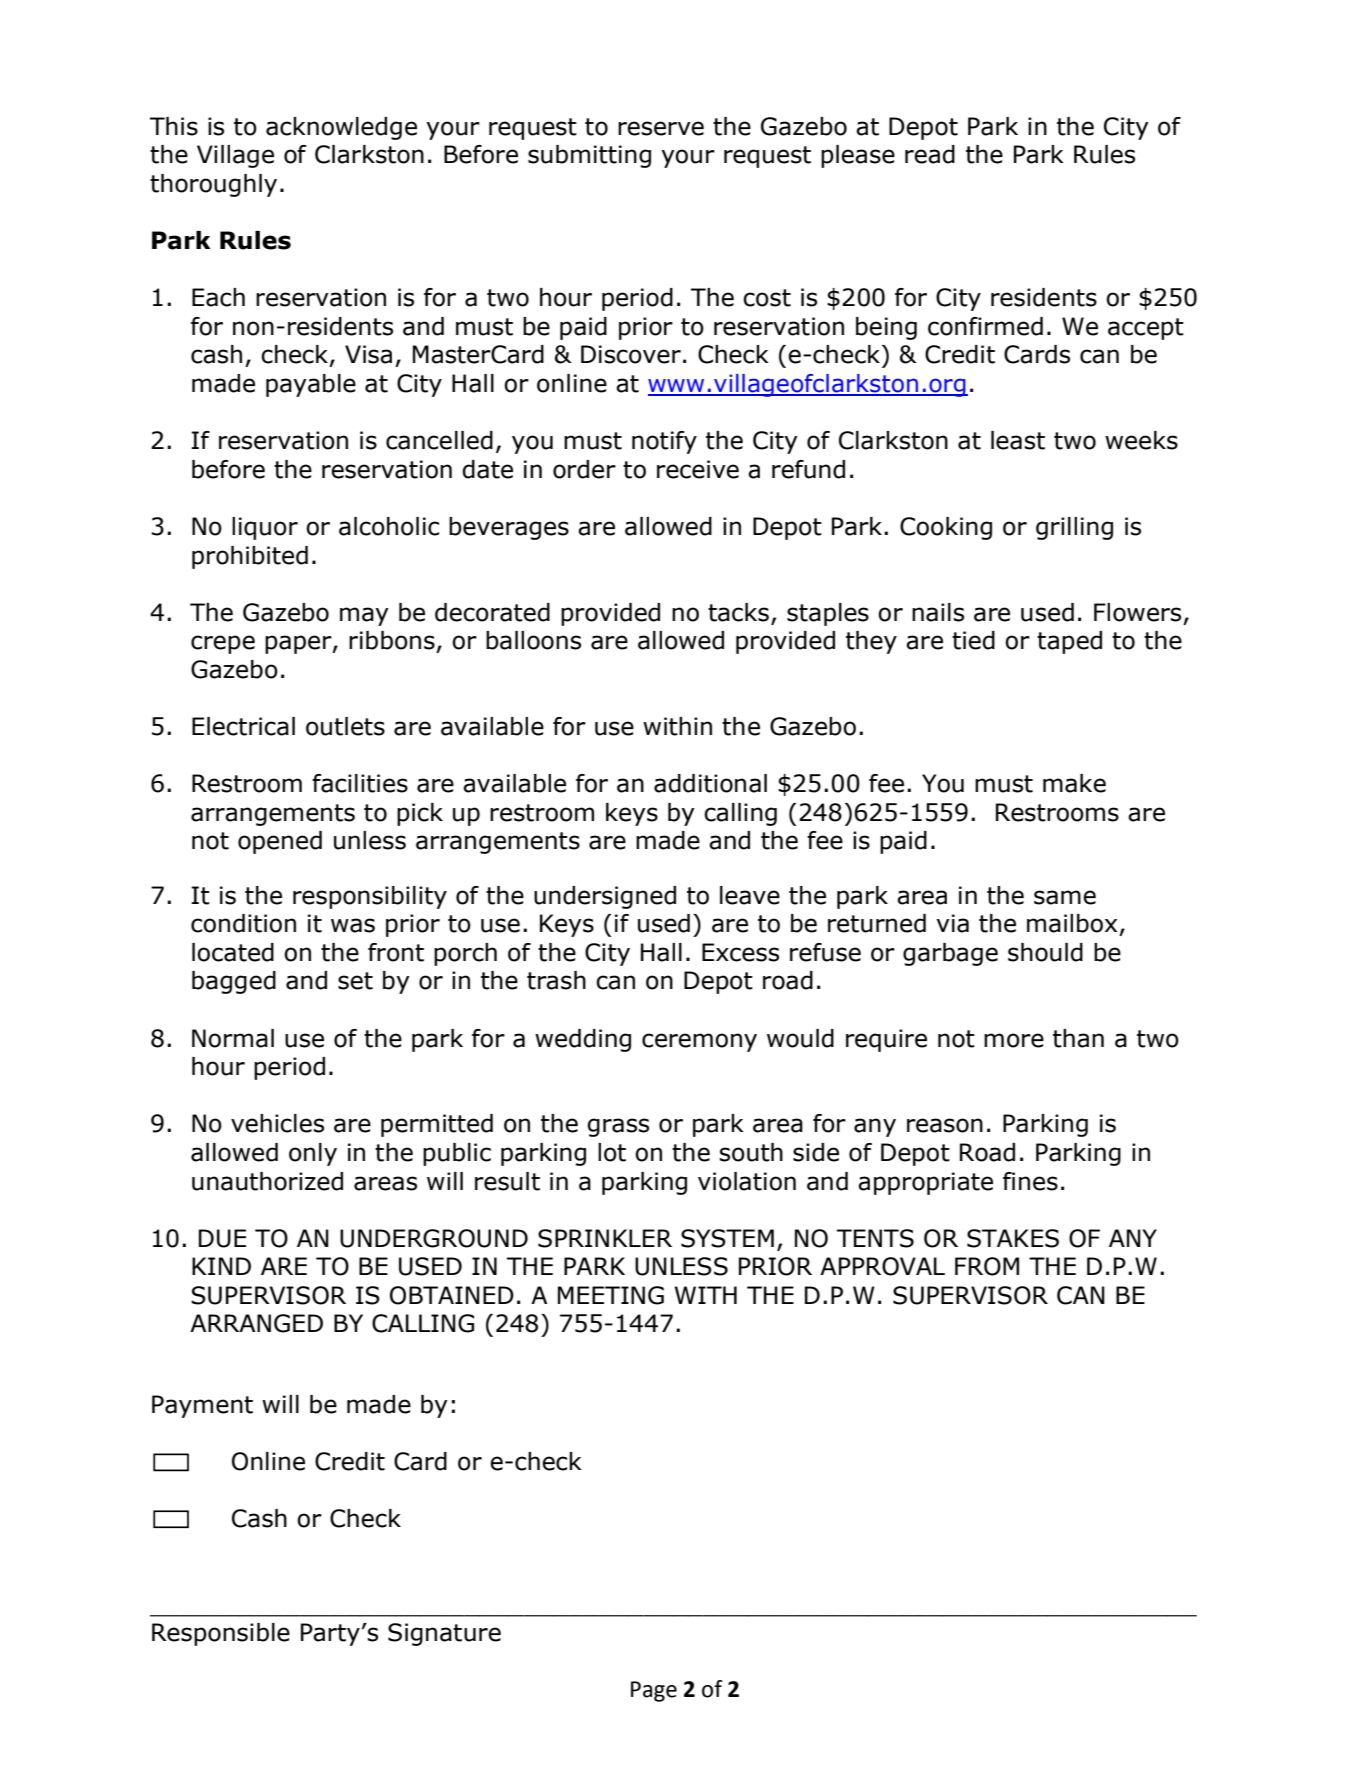  I want to click on FROM, so click(987, 1266).
